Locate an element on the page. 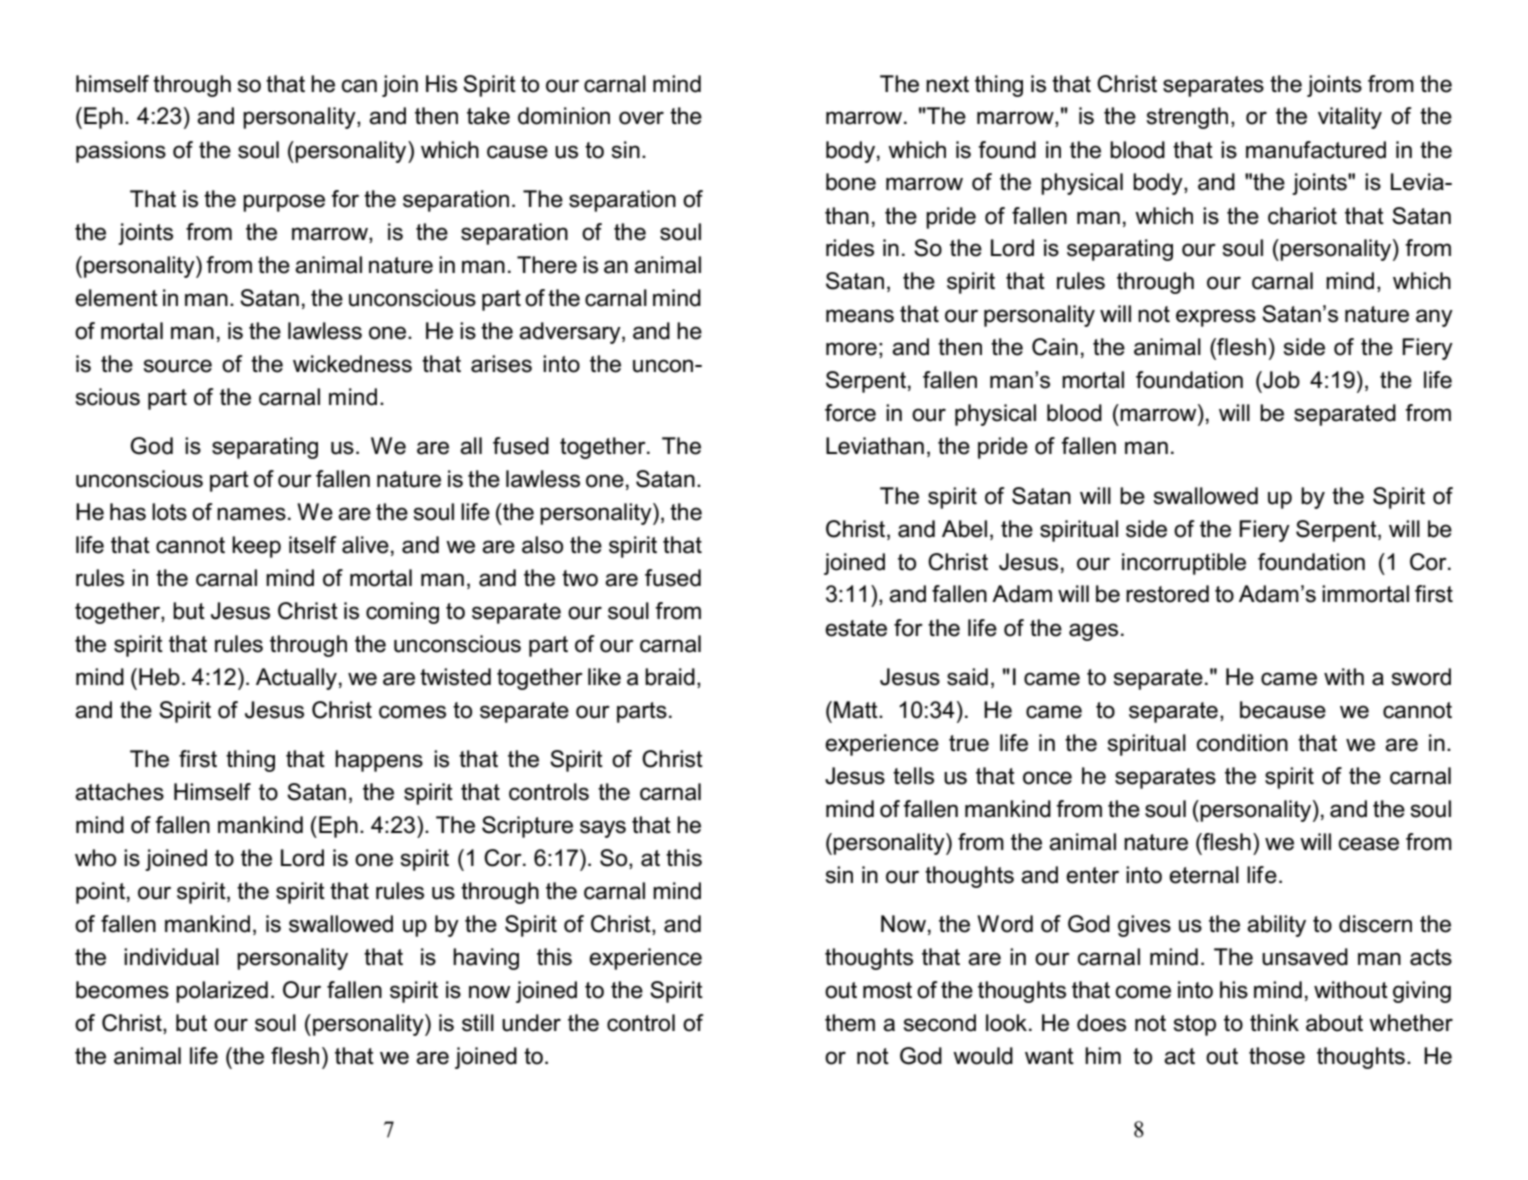  source is located at coordinates (177, 366).
